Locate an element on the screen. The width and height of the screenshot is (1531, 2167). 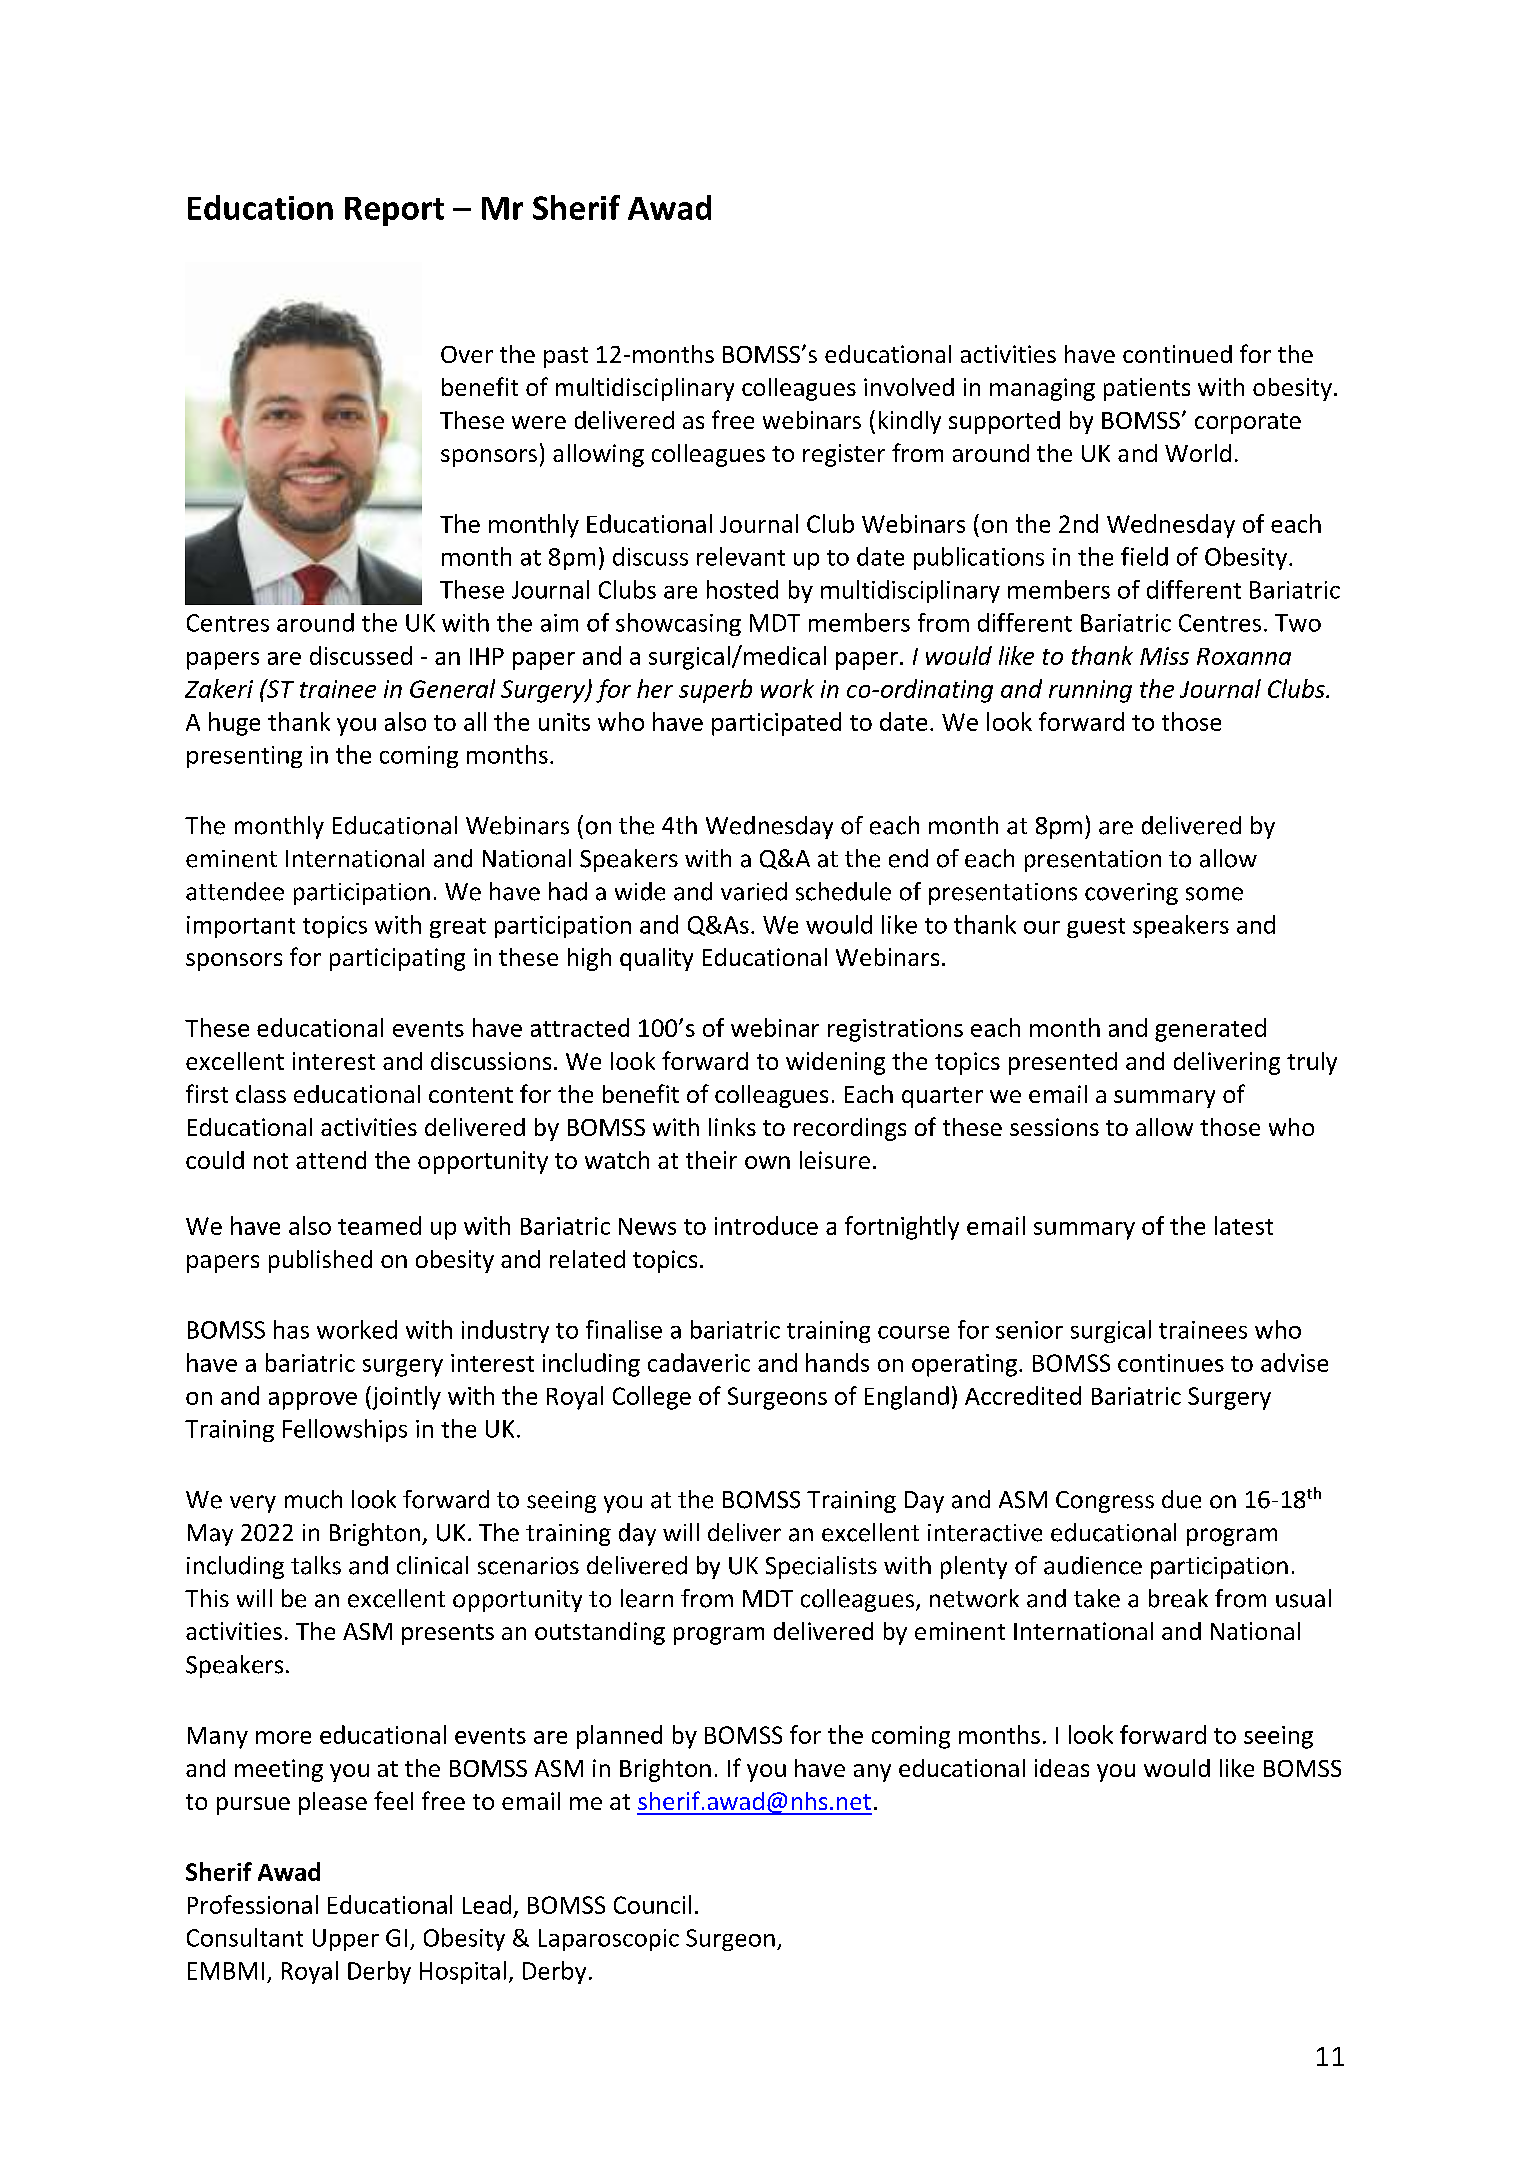
Miss is located at coordinates (1164, 656).
